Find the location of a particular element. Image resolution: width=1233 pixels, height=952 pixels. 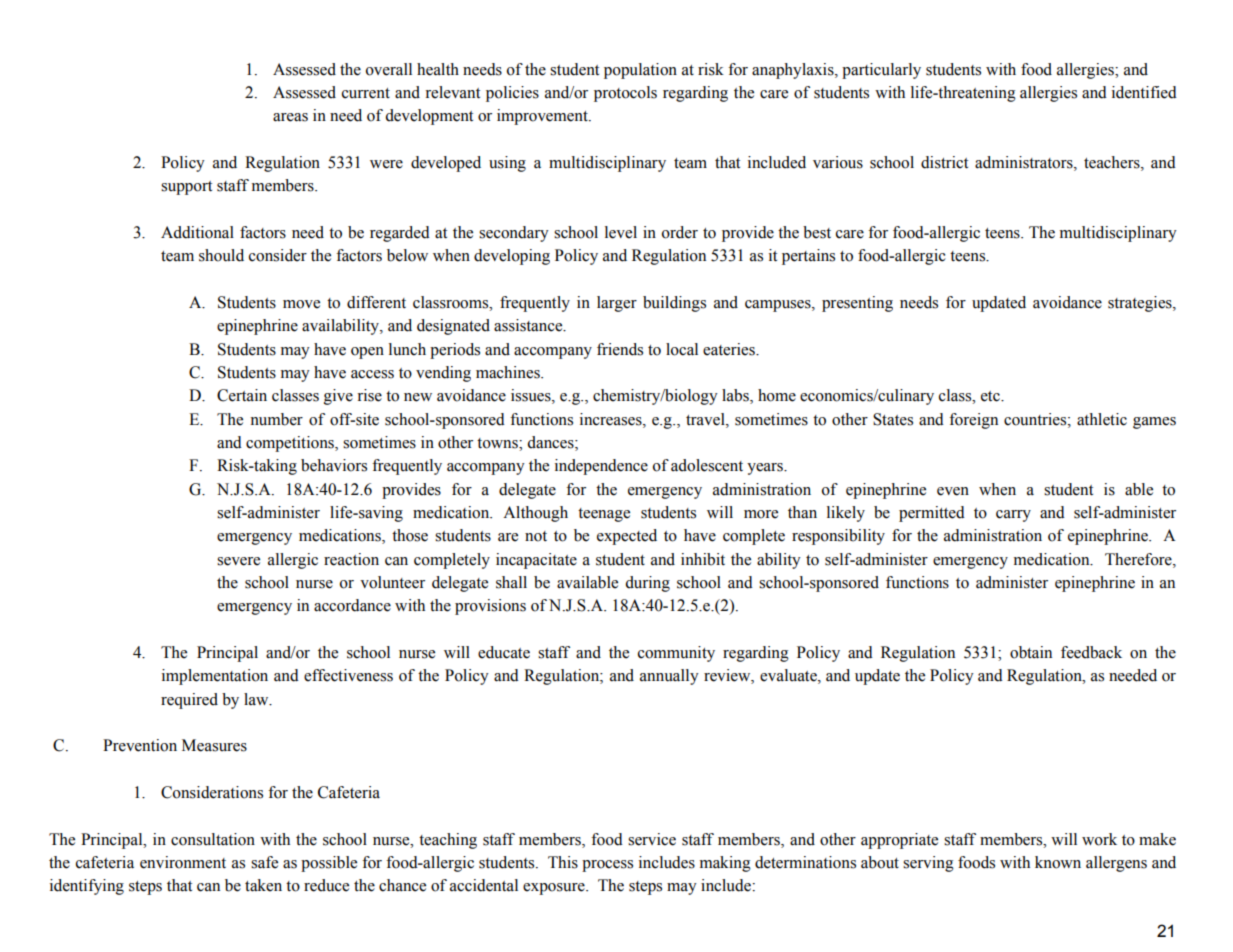

protocols is located at coordinates (625, 94).
